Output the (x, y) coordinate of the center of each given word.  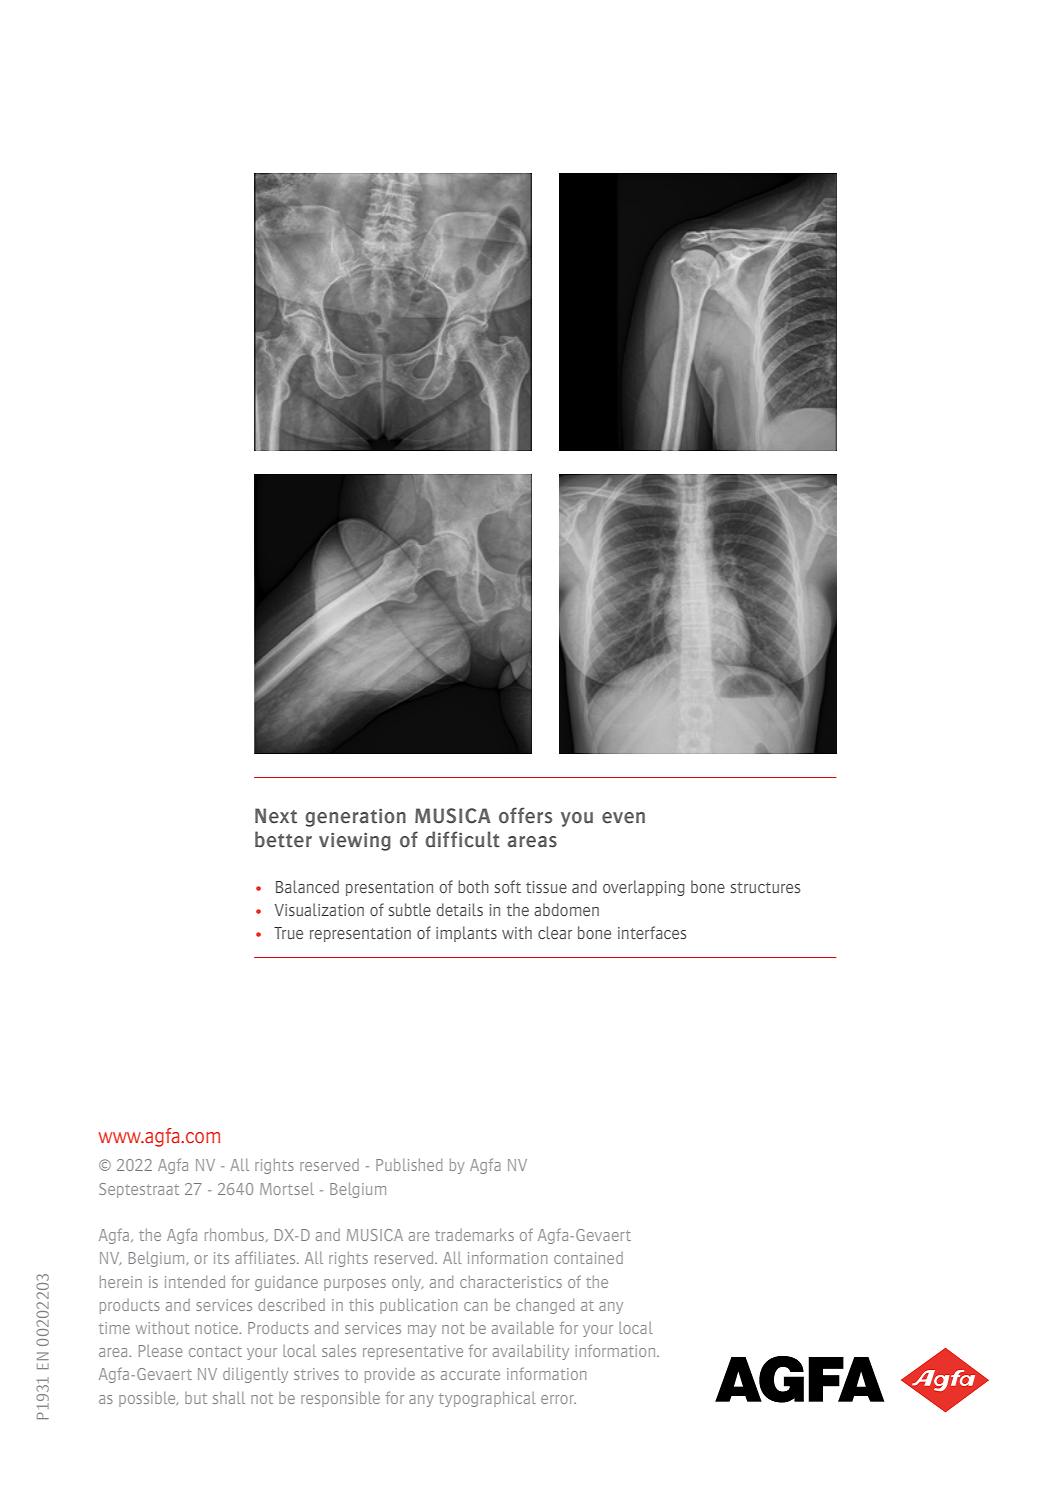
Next (276, 816)
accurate (470, 1374)
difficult (462, 839)
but (196, 1398)
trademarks (474, 1235)
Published (409, 1165)
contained (588, 1258)
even (623, 818)
